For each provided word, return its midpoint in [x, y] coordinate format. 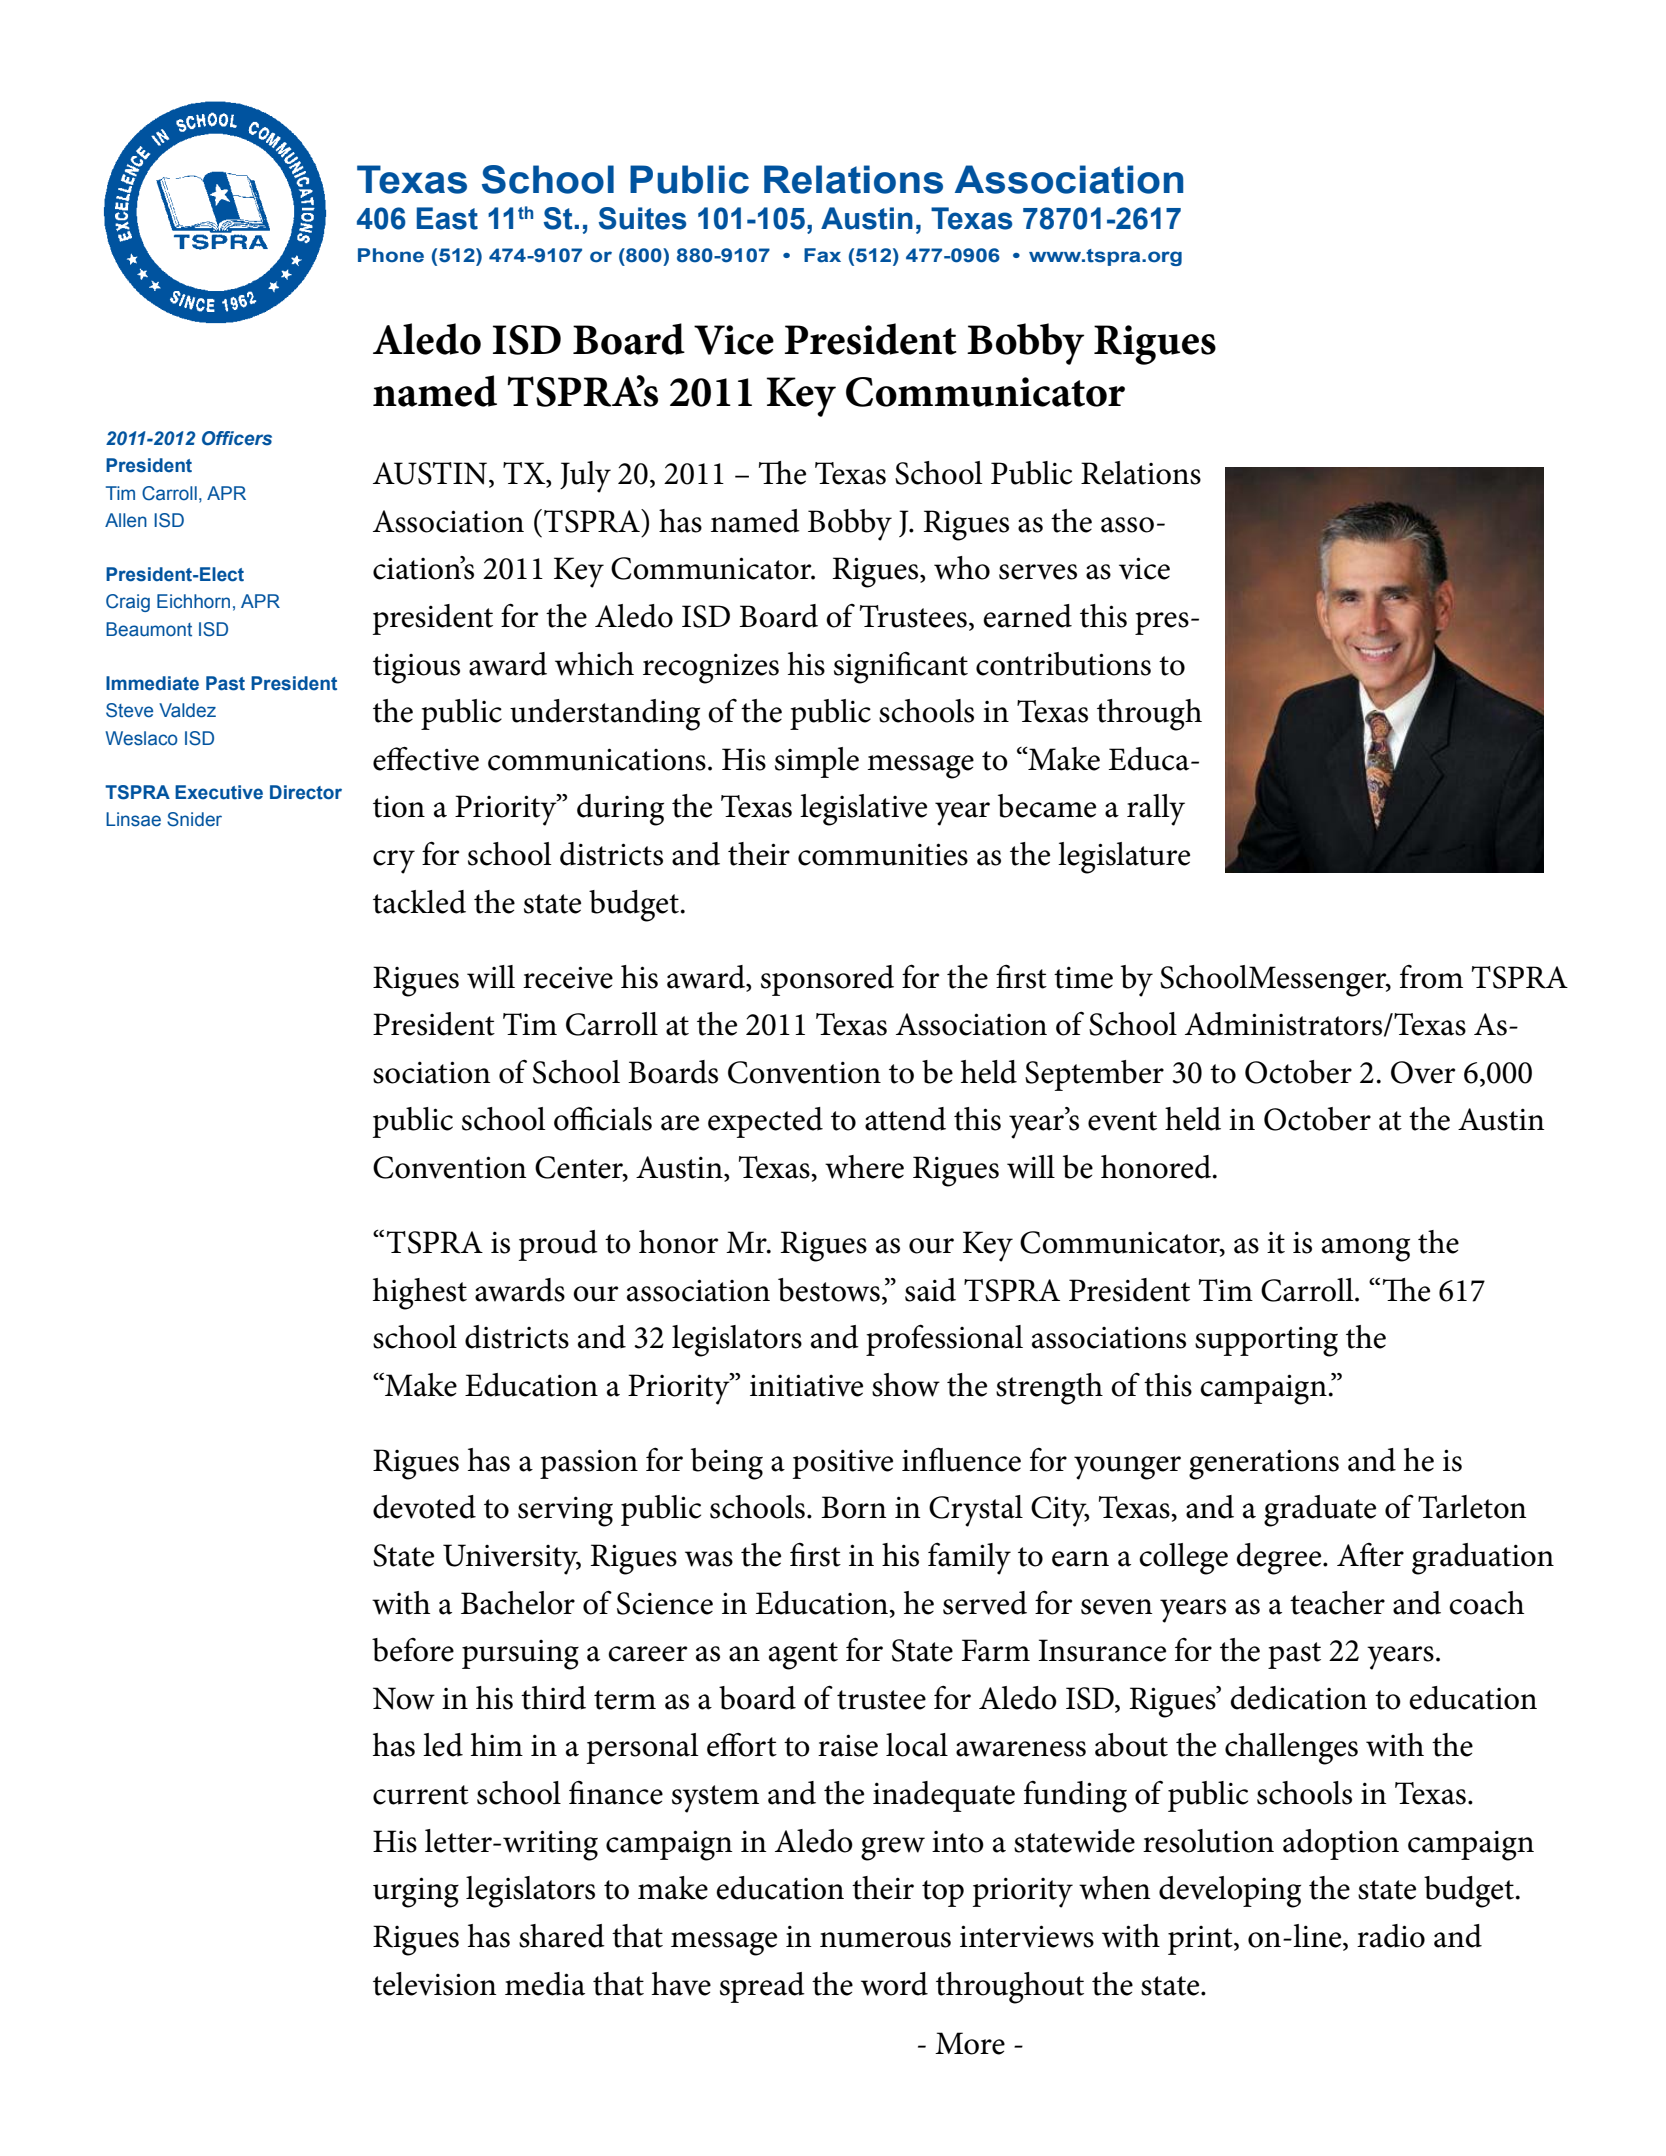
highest [420, 1294]
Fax [822, 255]
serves [1038, 572]
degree [1280, 1559]
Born [854, 1507]
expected [765, 1122]
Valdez [187, 710]
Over [1423, 1072]
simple [817, 762]
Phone [391, 255]
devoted [424, 1507]
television [435, 1984]
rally [1156, 810]
